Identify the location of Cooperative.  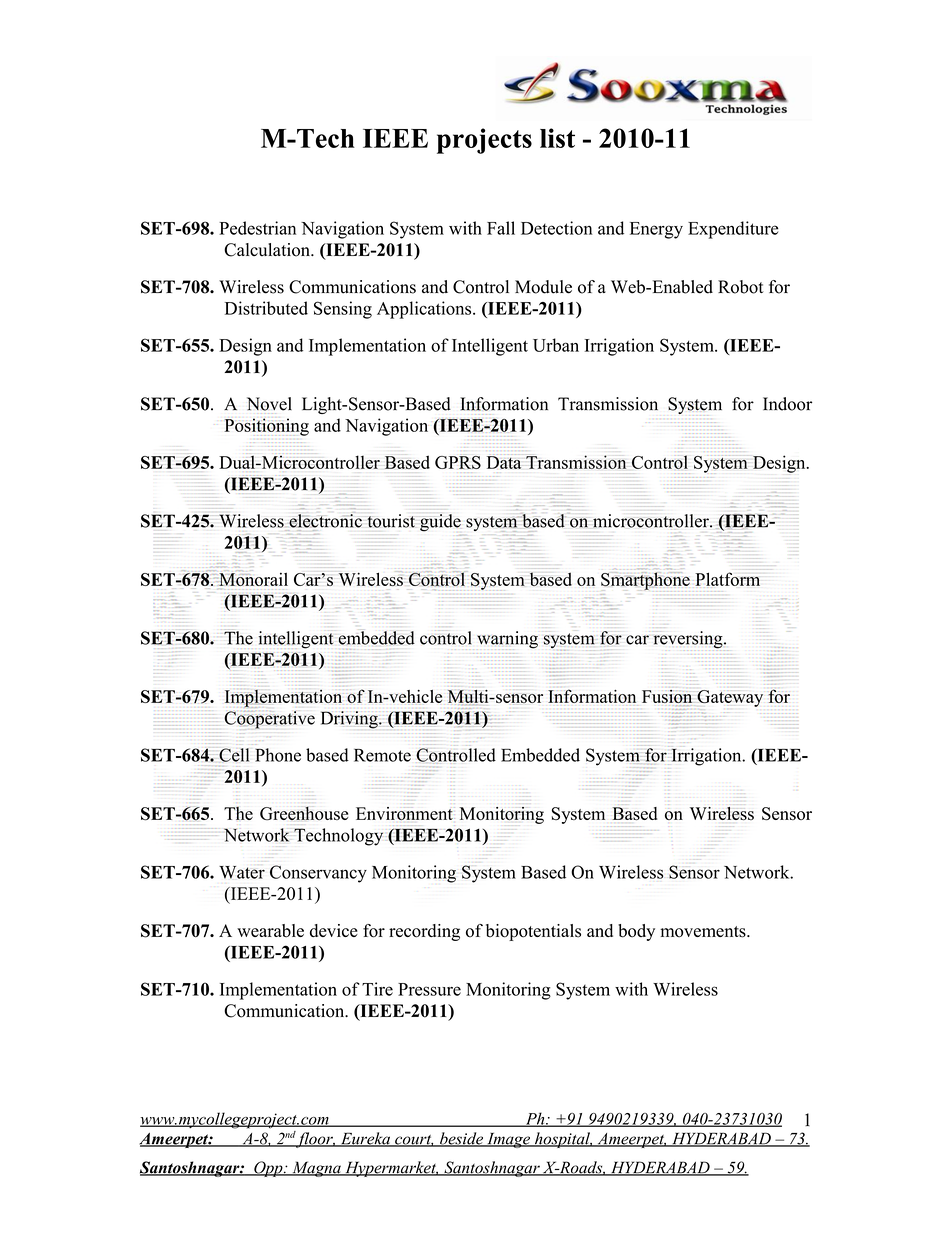
(269, 720).
